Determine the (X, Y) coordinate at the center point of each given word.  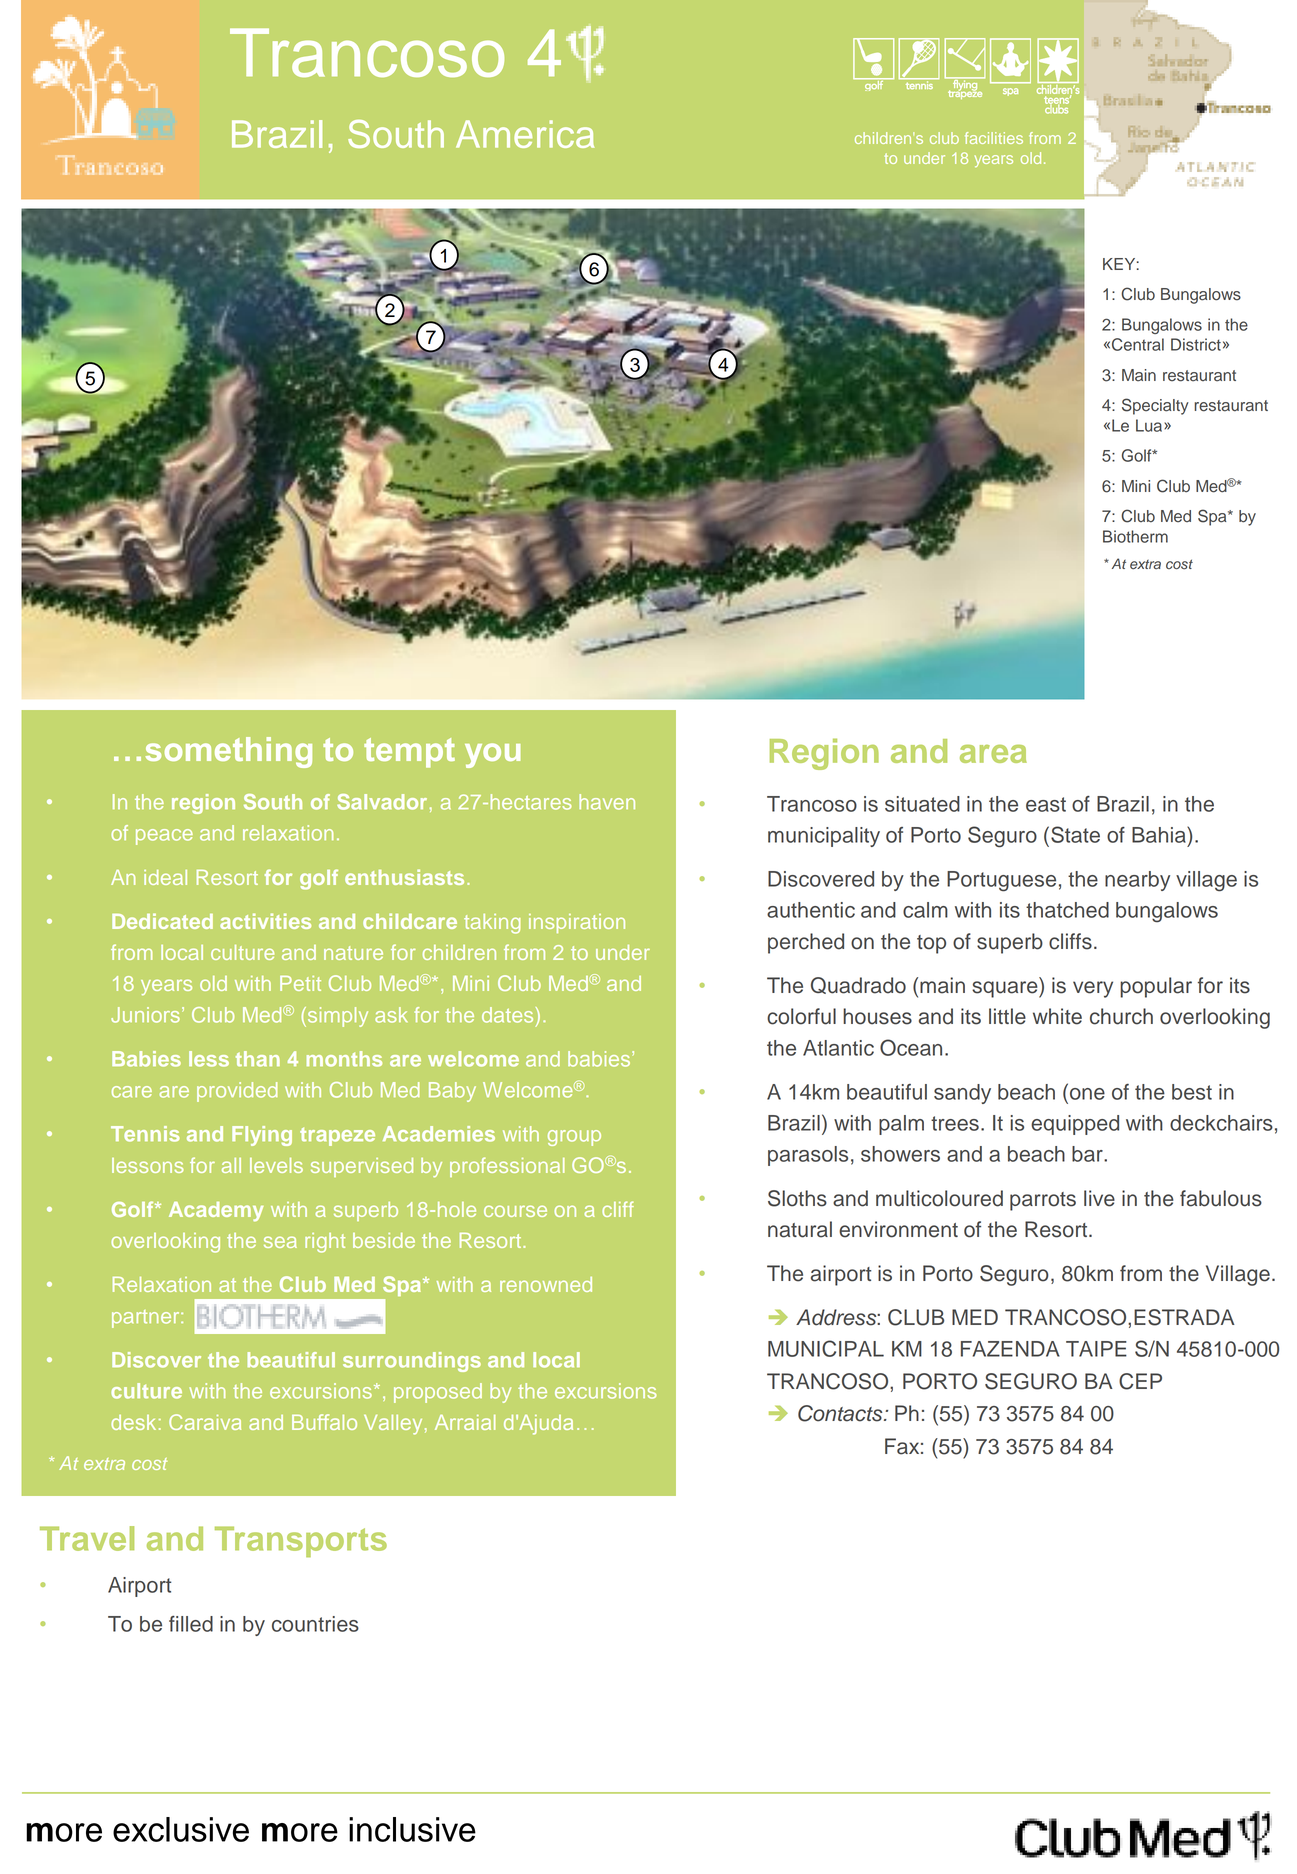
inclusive (412, 1829)
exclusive (181, 1829)
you (493, 755)
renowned (546, 1284)
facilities (994, 138)
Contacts (841, 1413)
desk (133, 1422)
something (228, 752)
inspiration (577, 923)
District (1196, 344)
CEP (1140, 1381)
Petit (300, 983)
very (1093, 989)
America (525, 134)
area (993, 754)
